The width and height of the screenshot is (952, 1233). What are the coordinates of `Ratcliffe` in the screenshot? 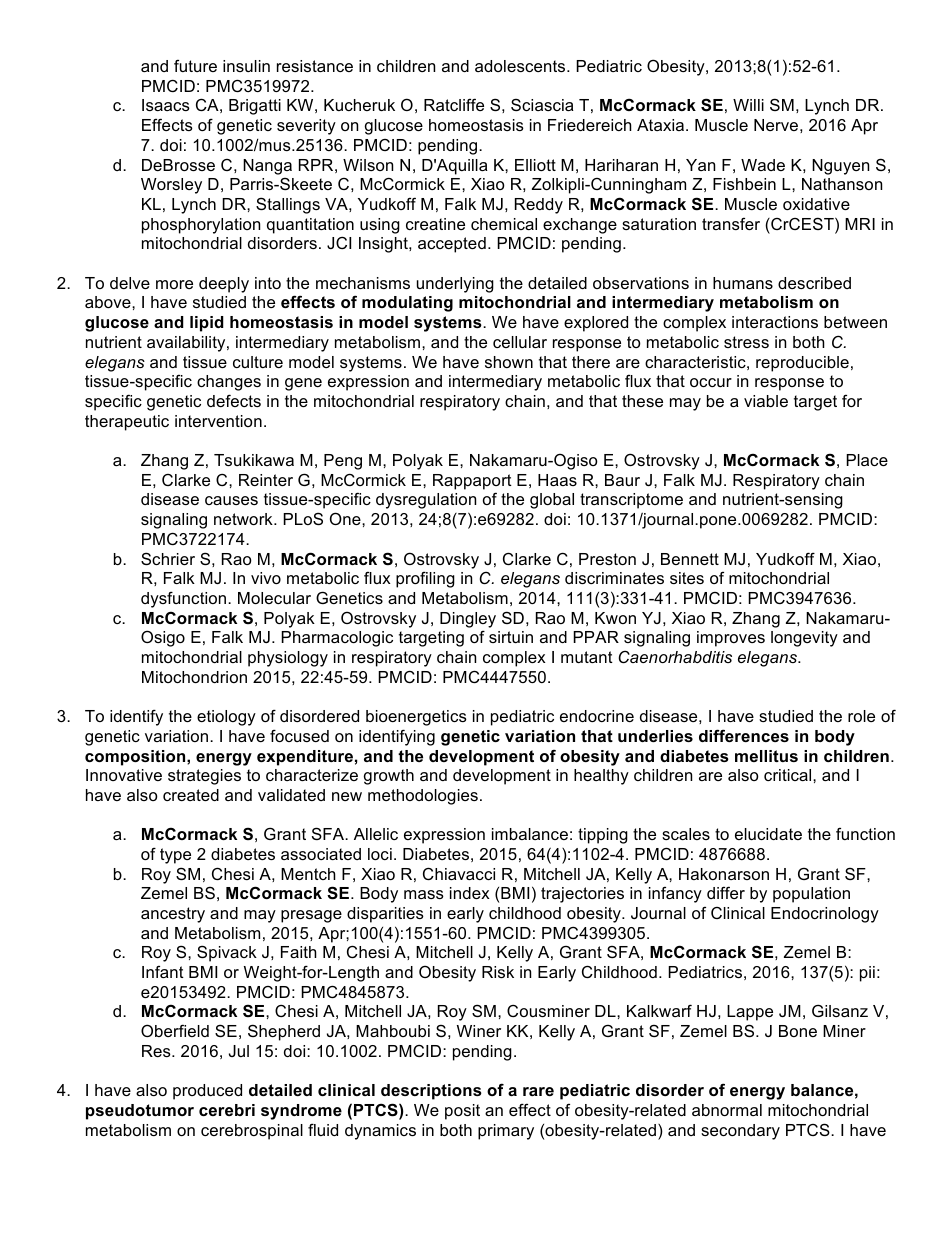 It's located at (454, 104).
